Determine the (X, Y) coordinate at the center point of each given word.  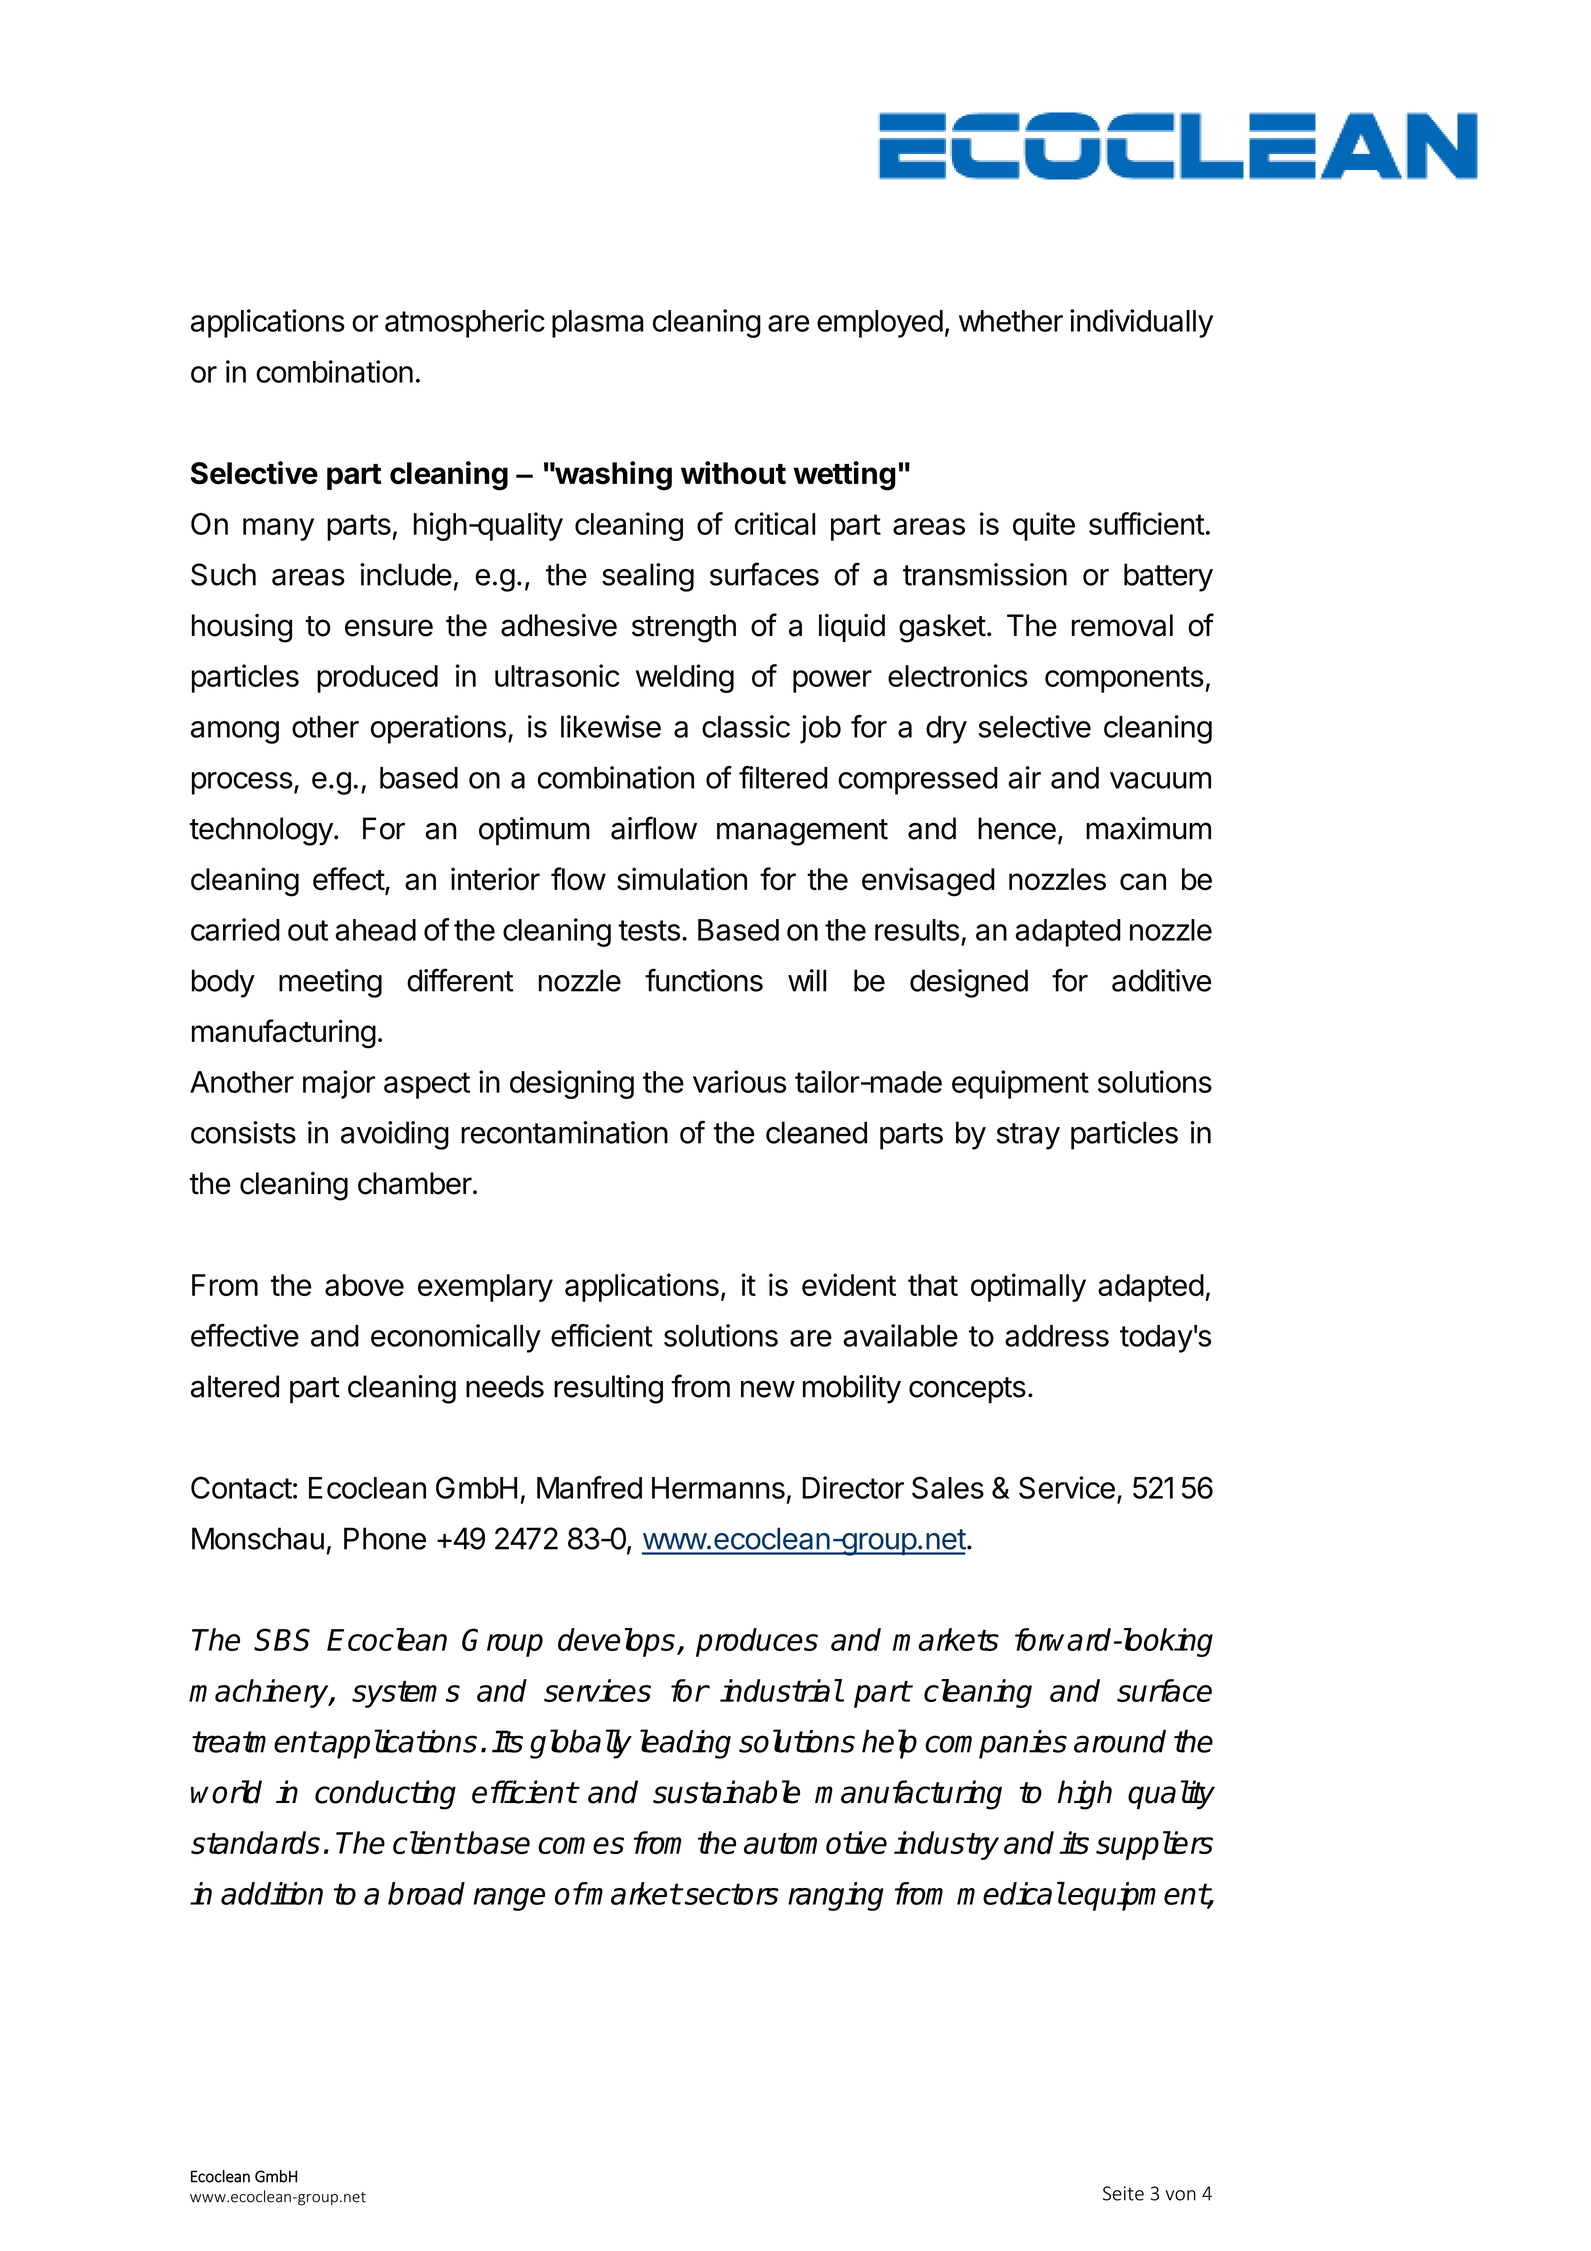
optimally (1028, 1287)
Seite (1123, 2193)
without (733, 473)
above (364, 1285)
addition (272, 1893)
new (768, 1389)
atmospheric (465, 323)
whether (1011, 321)
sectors (730, 1894)
